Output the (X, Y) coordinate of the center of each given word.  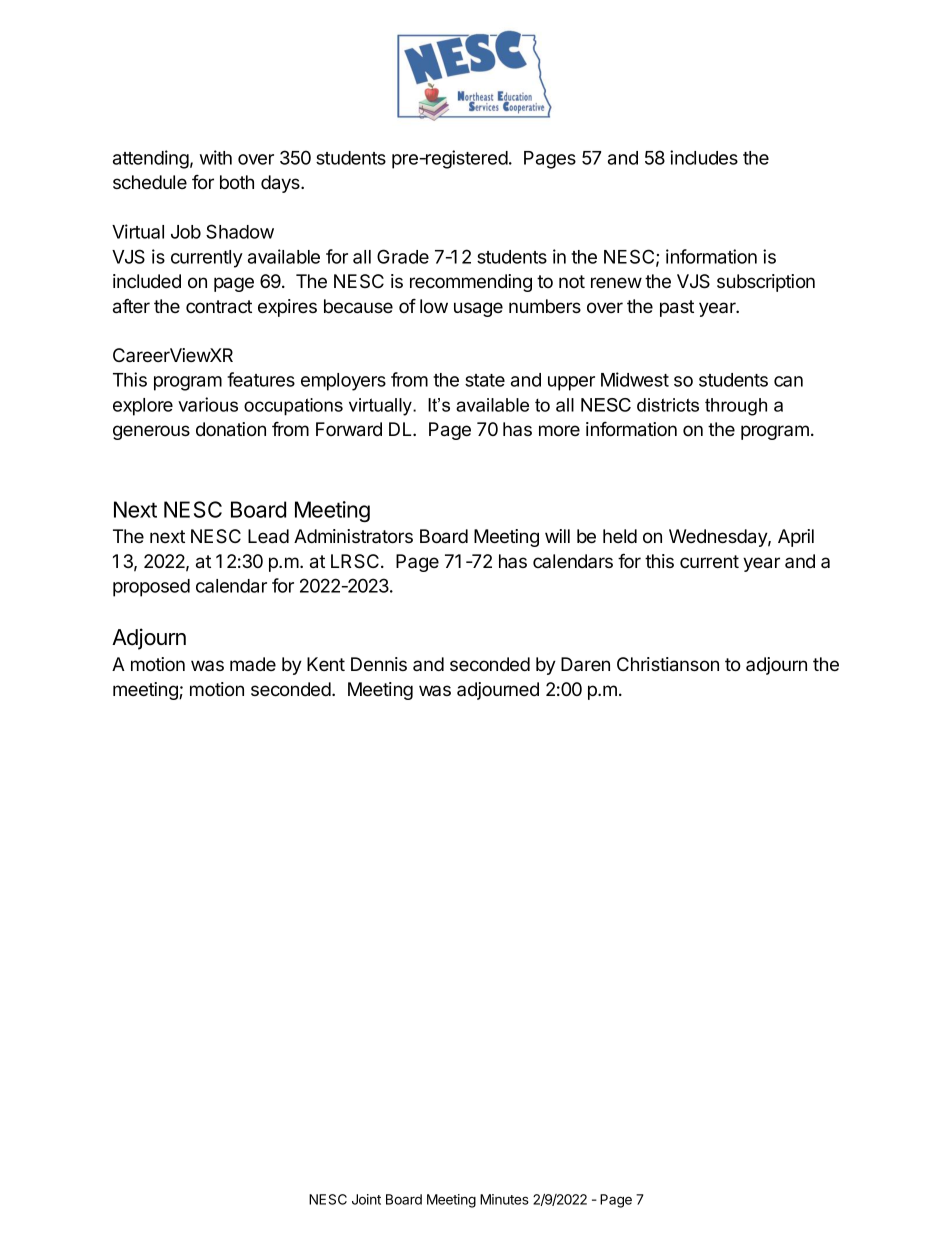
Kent (326, 664)
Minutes (504, 1199)
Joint (366, 1199)
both (237, 182)
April (796, 538)
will (557, 536)
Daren (585, 664)
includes (704, 157)
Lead (268, 536)
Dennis (379, 664)
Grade (403, 256)
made (253, 664)
